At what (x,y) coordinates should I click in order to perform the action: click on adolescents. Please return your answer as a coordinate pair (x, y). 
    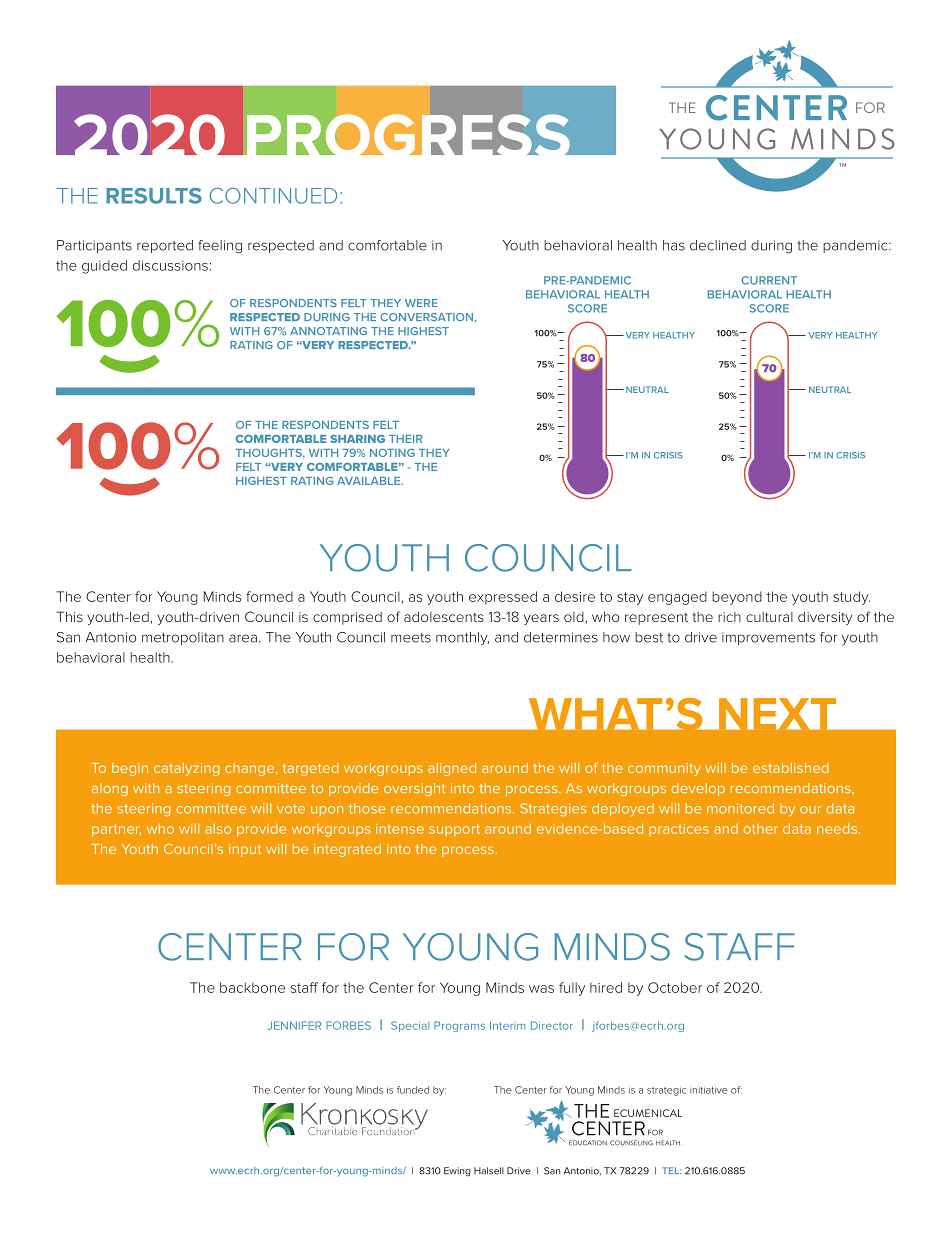
    Looking at the image, I should click on (444, 617).
